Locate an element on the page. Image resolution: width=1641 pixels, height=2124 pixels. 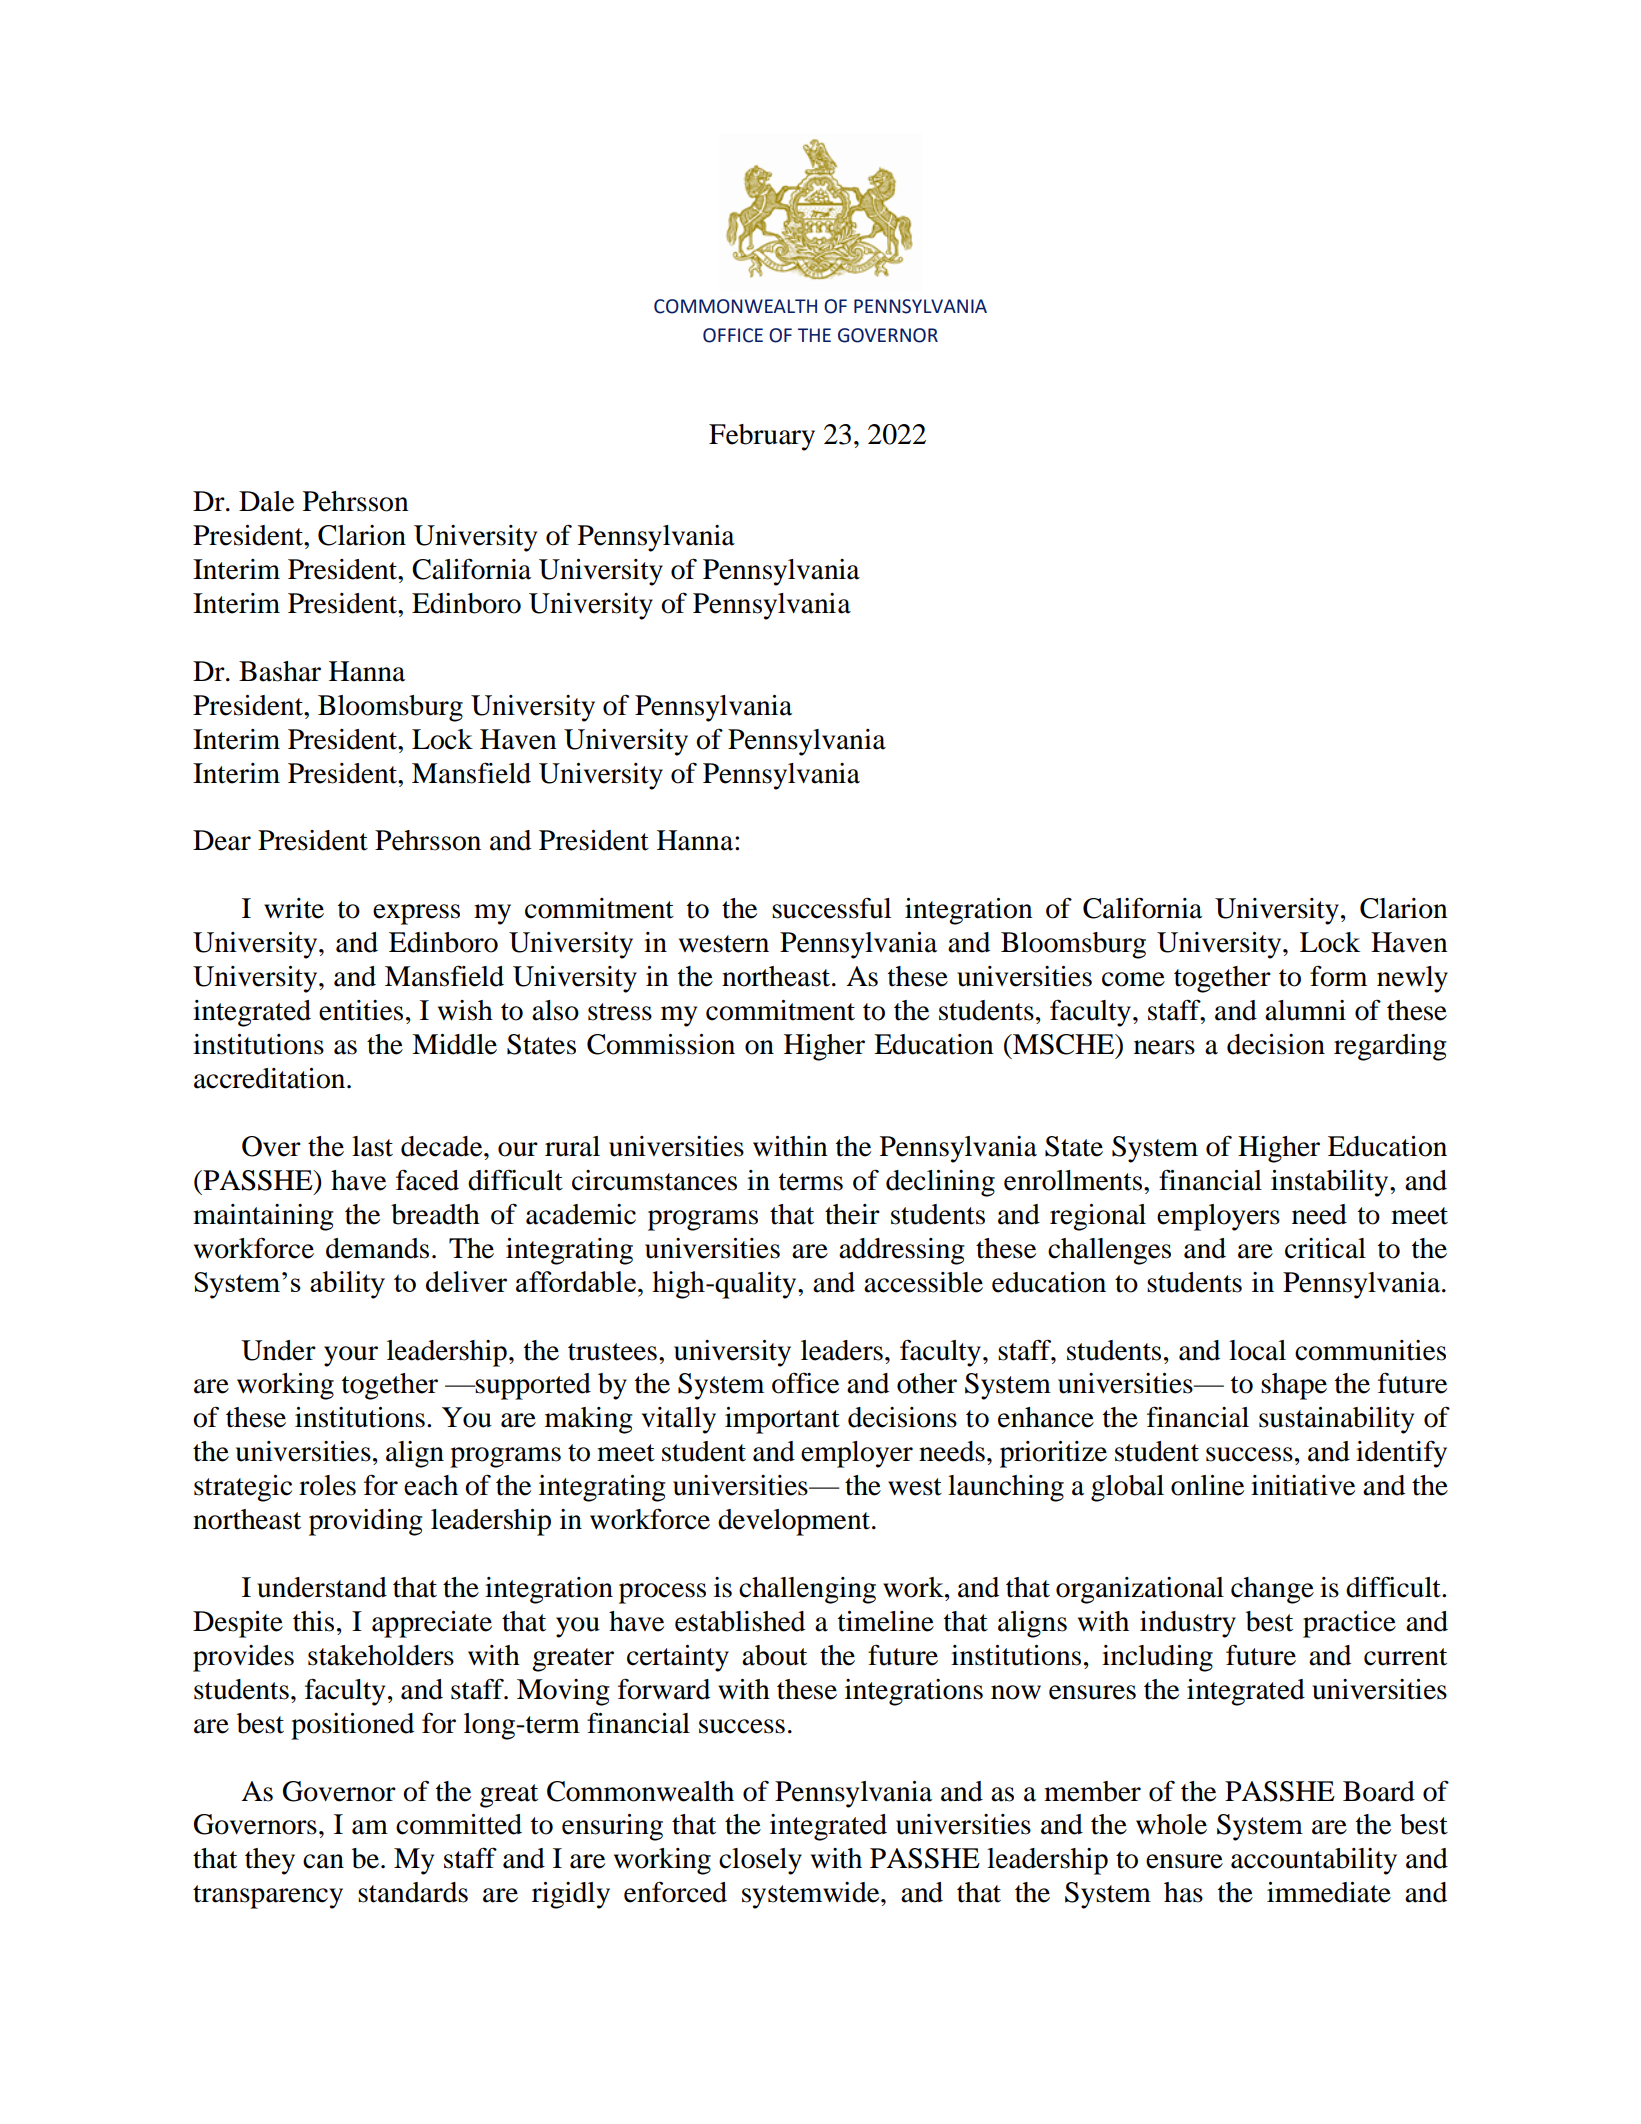
can is located at coordinates (323, 1861).
